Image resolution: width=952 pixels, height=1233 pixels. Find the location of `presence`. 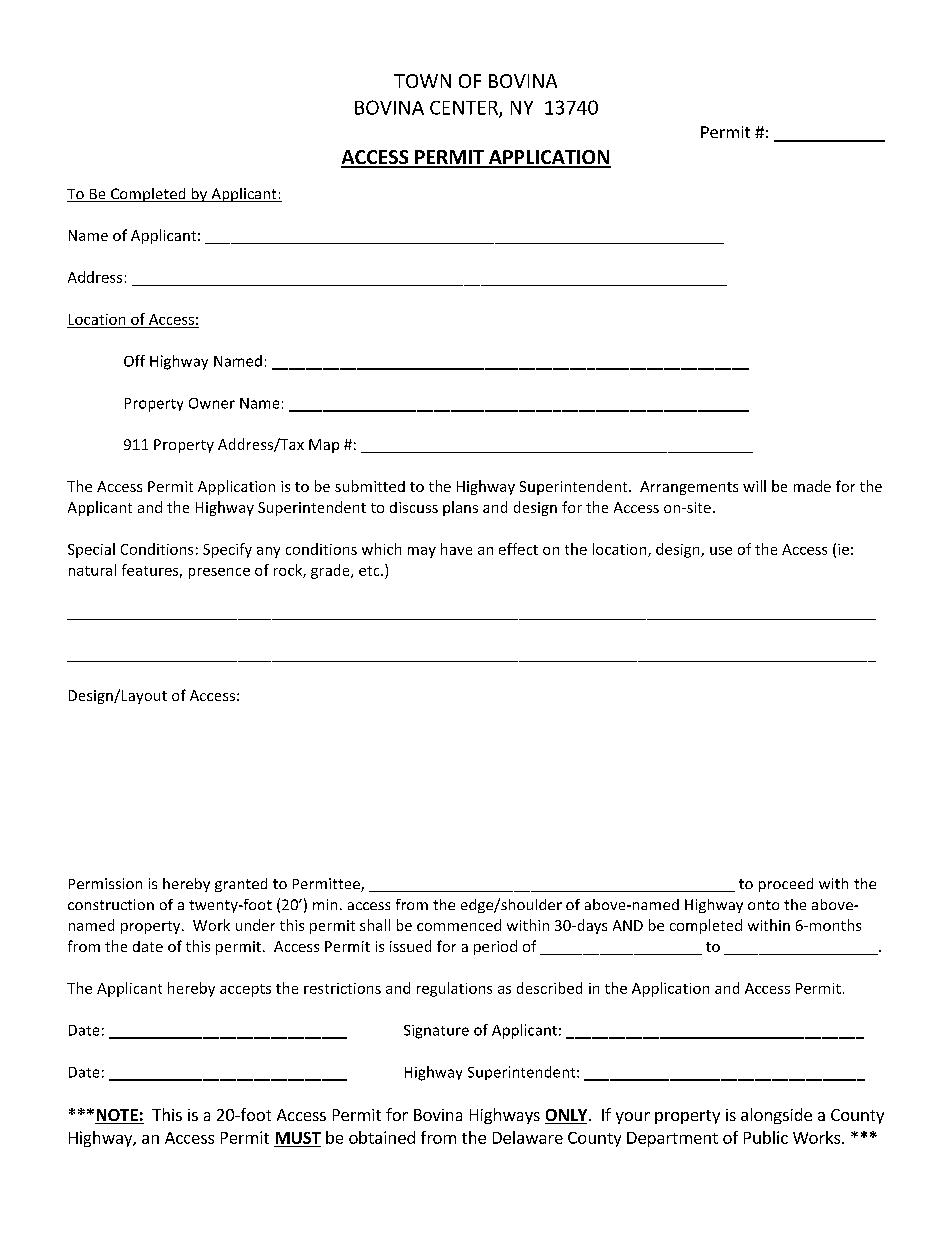

presence is located at coordinates (219, 573).
